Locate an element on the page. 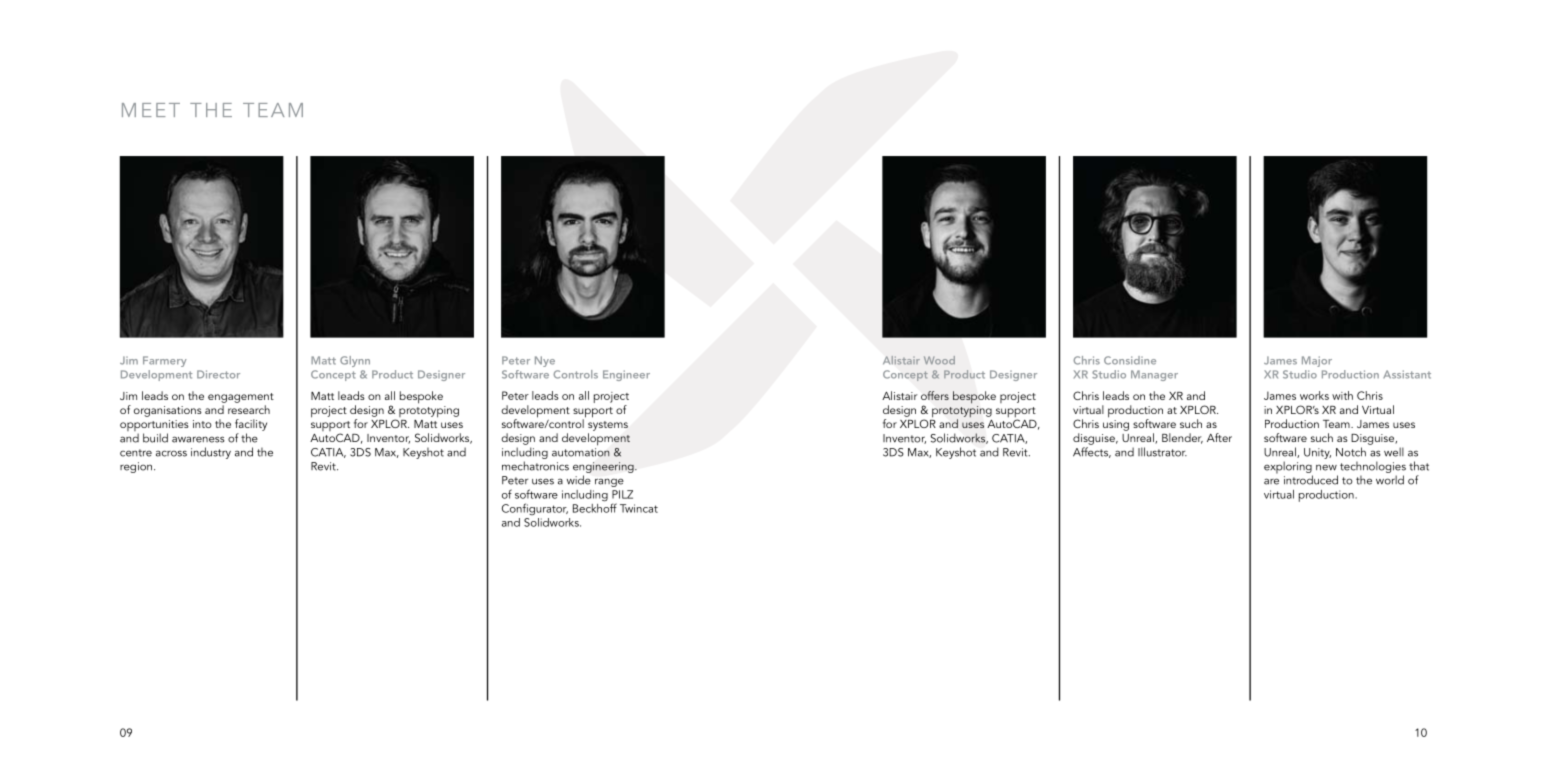 The image size is (1547, 784). introduced is located at coordinates (1311, 480).
